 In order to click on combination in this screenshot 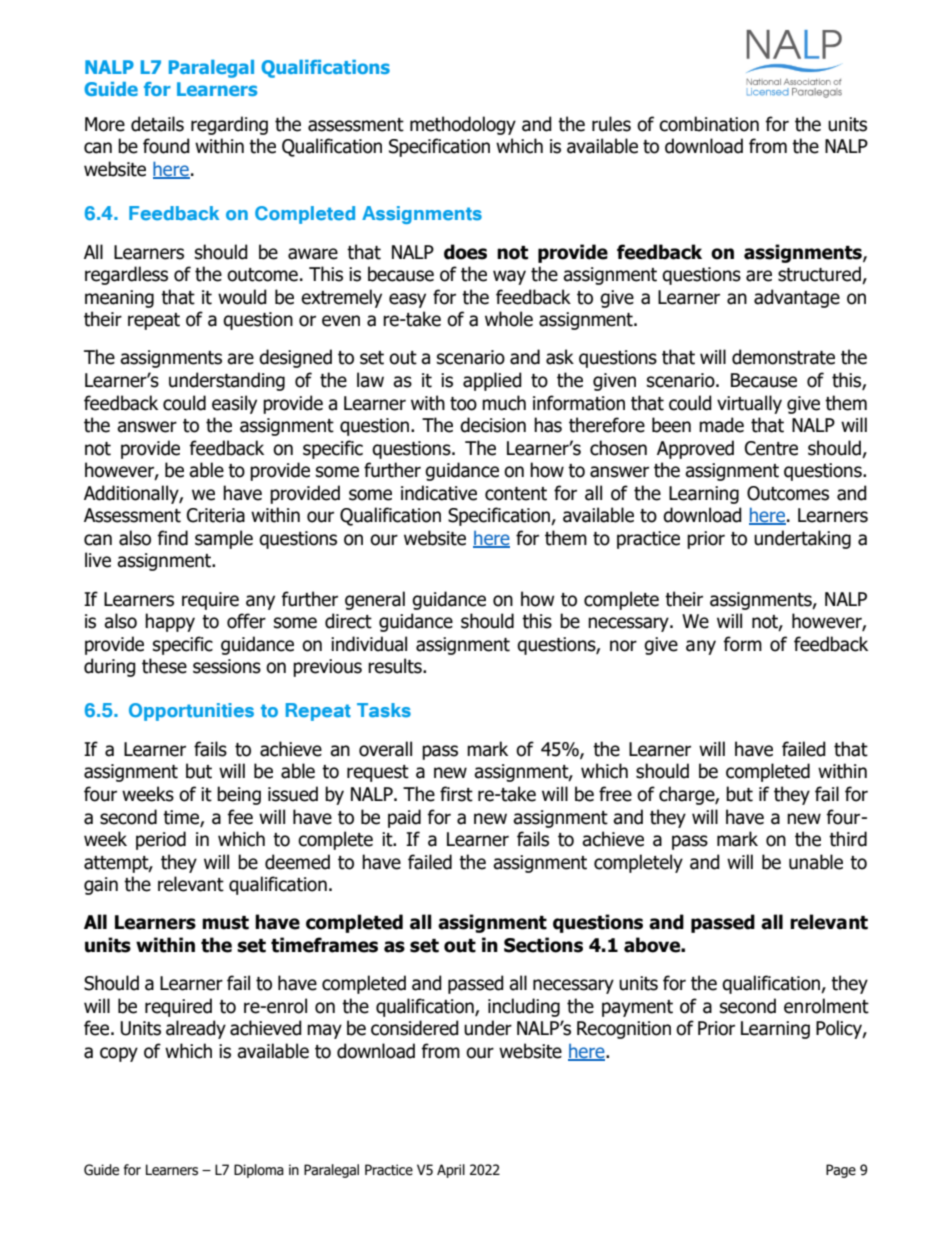, I will do `click(709, 124)`.
